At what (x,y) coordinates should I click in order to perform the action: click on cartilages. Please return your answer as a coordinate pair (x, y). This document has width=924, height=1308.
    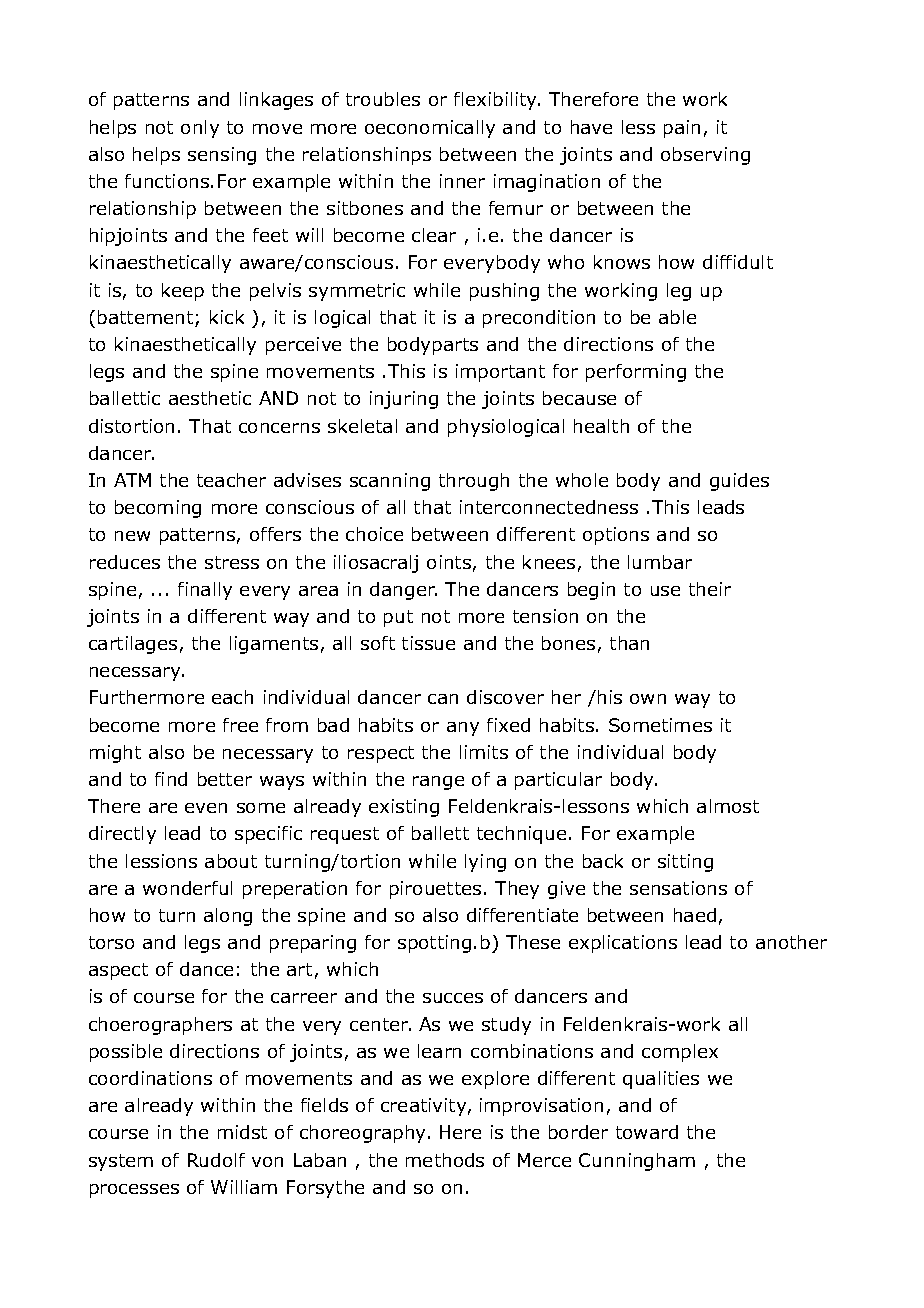
    Looking at the image, I should click on (133, 645).
